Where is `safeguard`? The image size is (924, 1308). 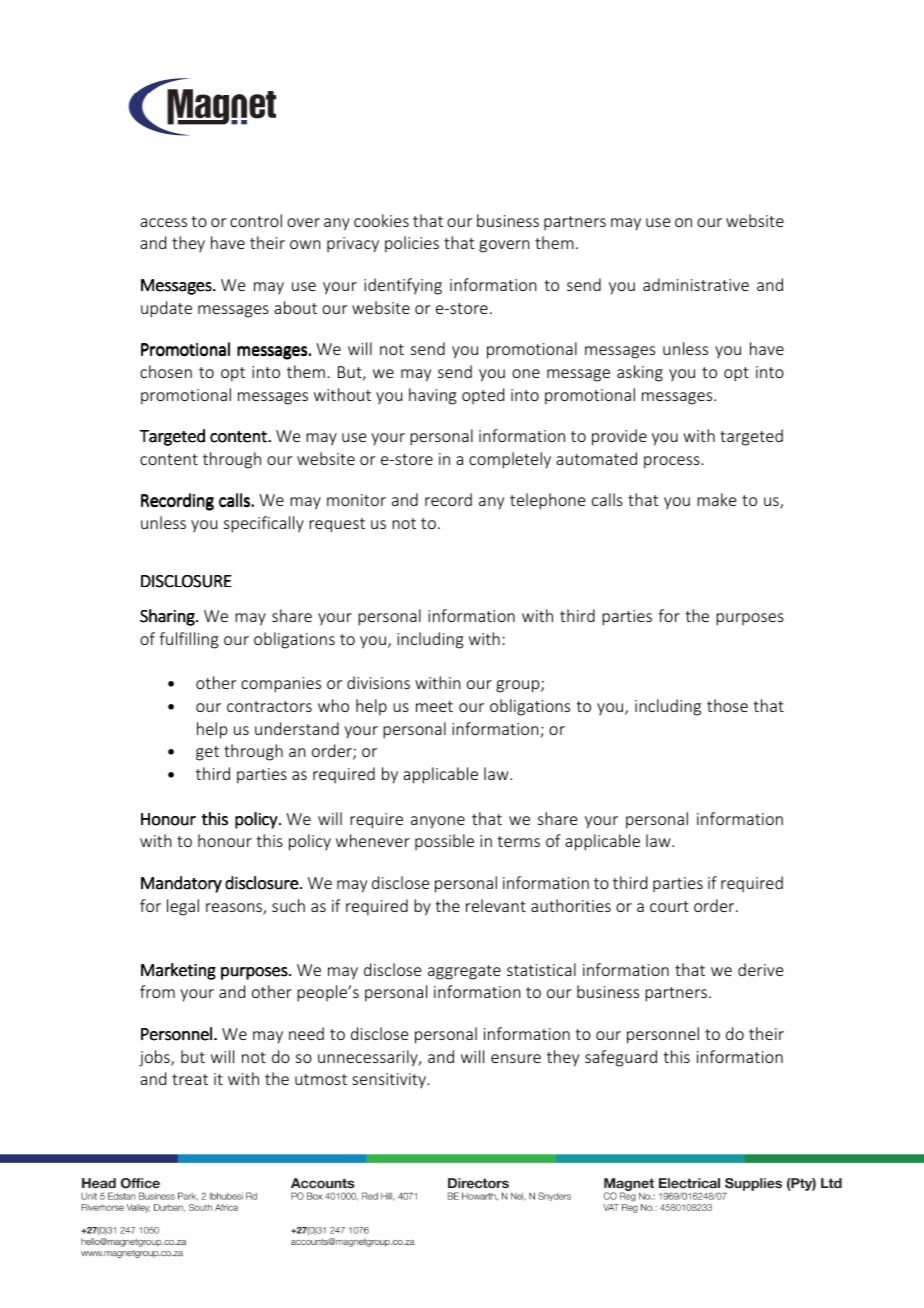 safeguard is located at coordinates (621, 1058).
